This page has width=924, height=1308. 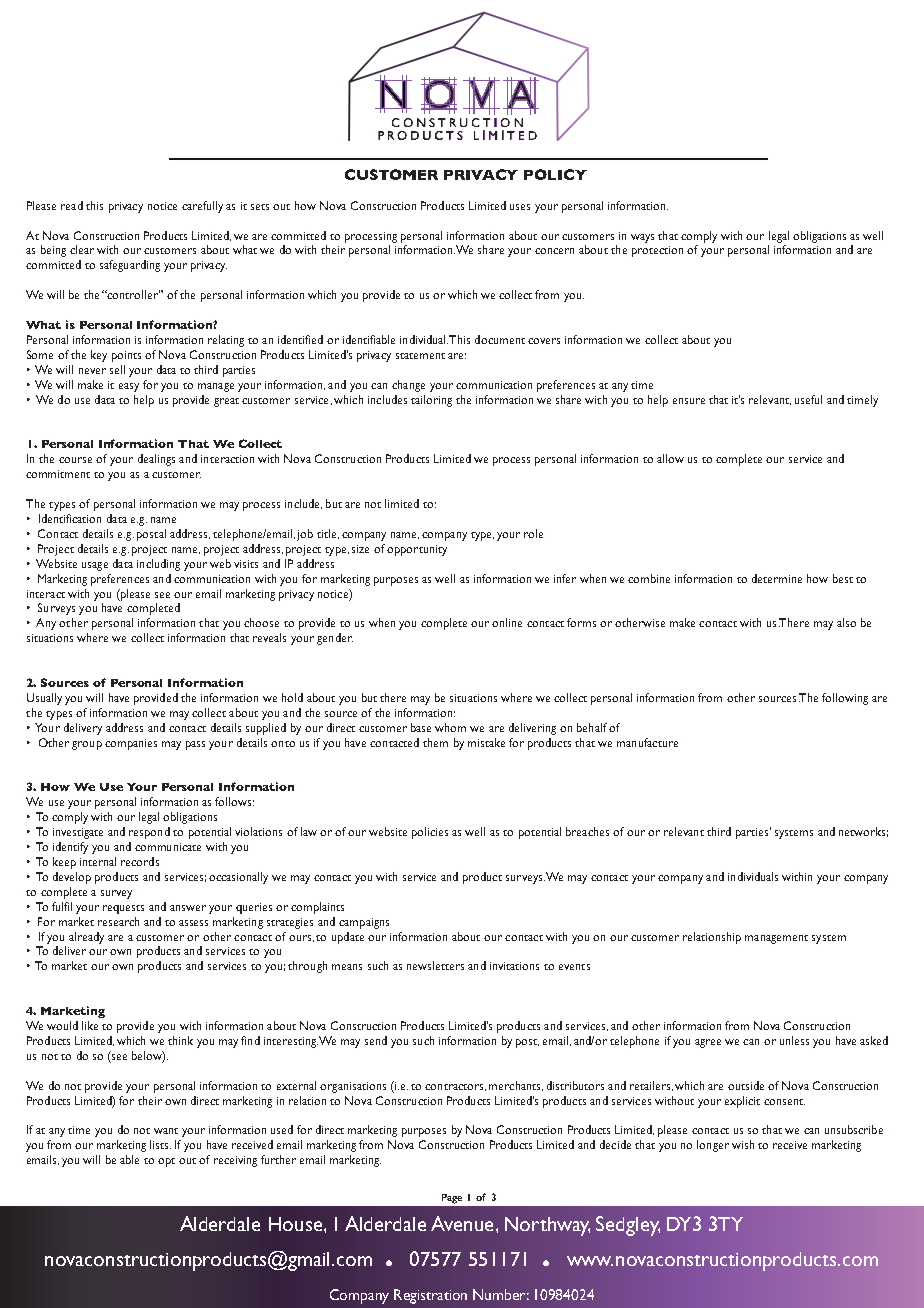 What do you see at coordinates (794, 1040) in the page?
I see `unless` at bounding box center [794, 1040].
